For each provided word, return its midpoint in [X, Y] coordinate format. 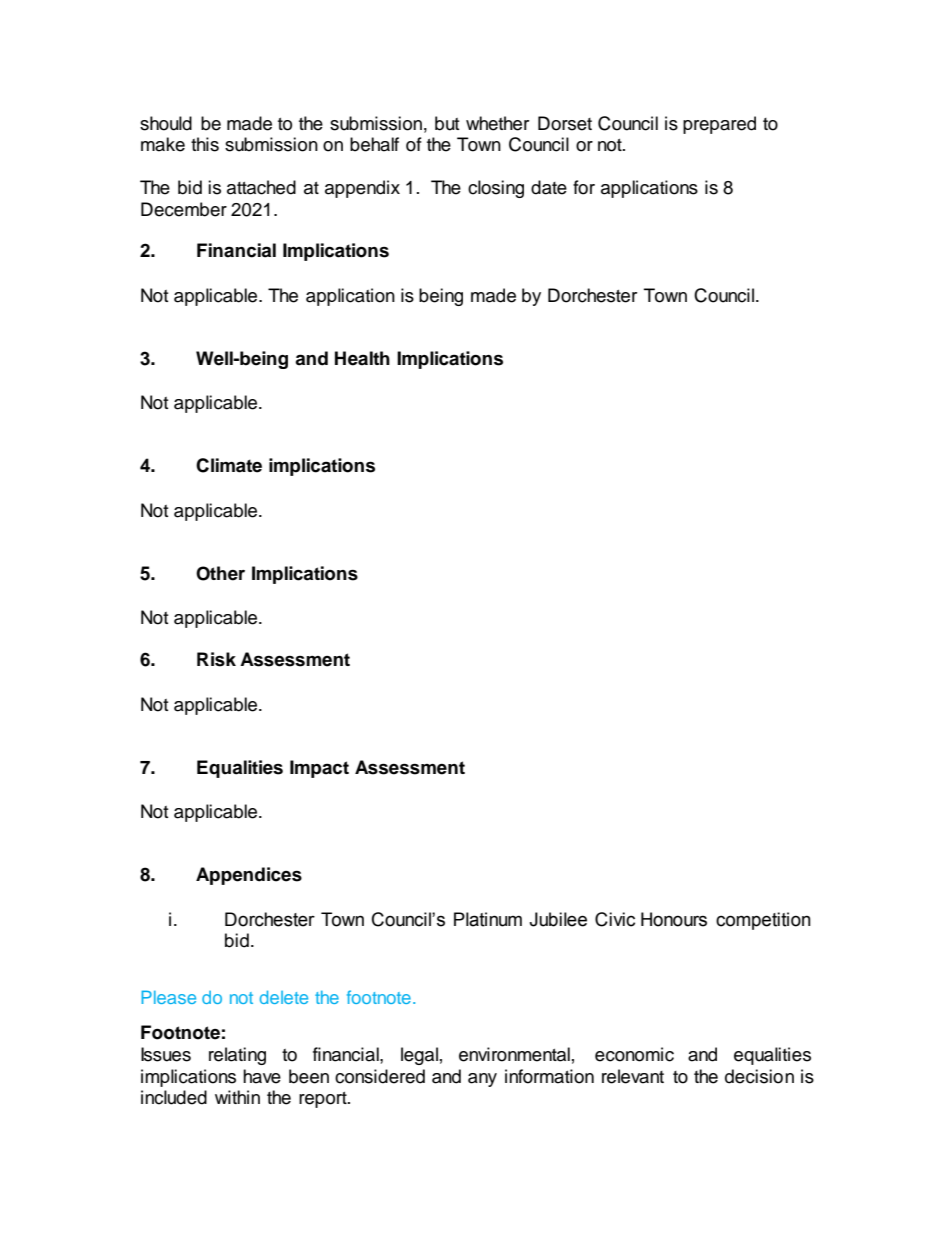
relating [237, 1056]
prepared [719, 125]
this [205, 144]
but [447, 123]
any [482, 1080]
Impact [319, 769]
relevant [633, 1076]
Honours [674, 919]
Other [220, 573]
